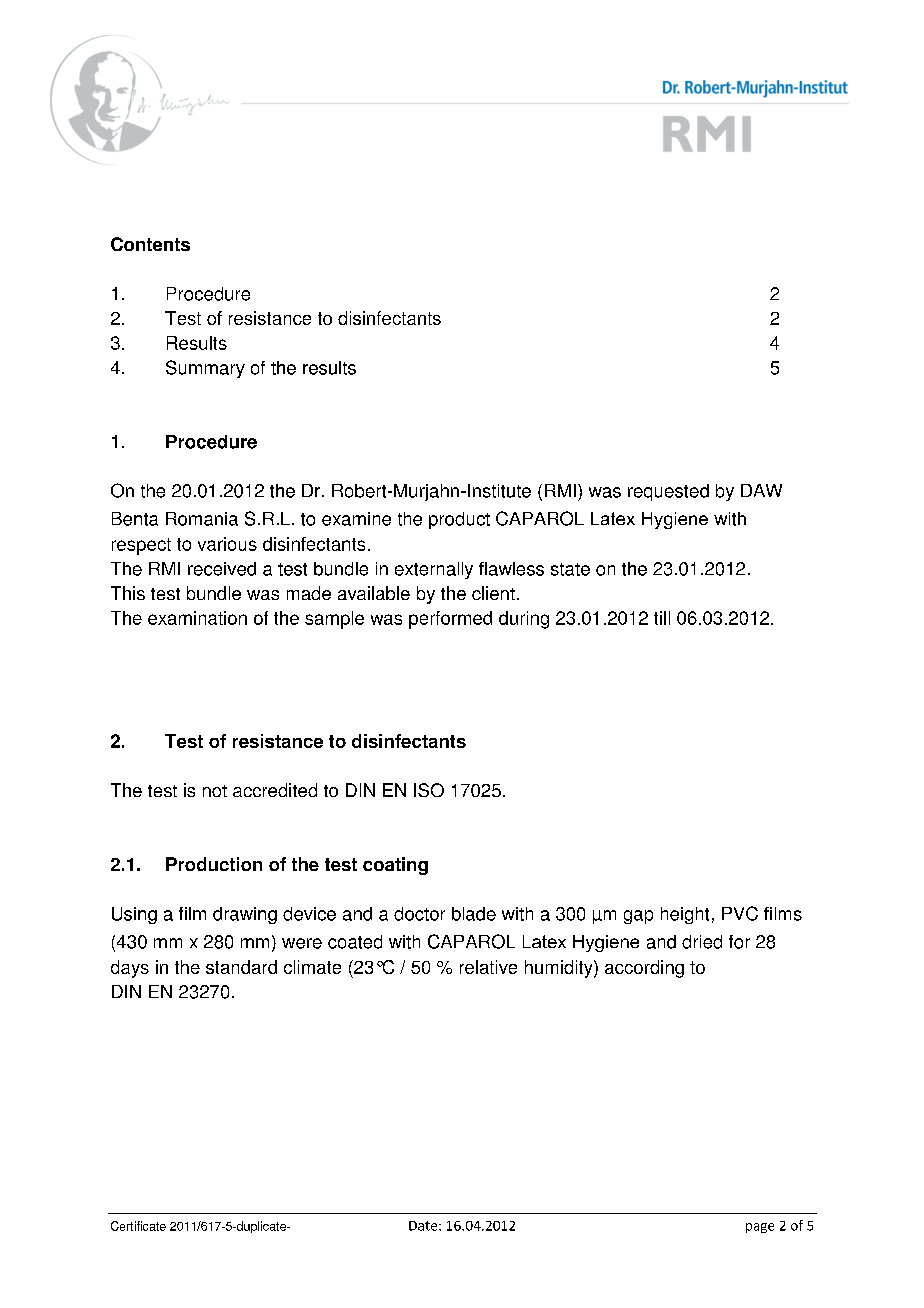 The height and width of the screenshot is (1308, 924). I want to click on not, so click(215, 791).
